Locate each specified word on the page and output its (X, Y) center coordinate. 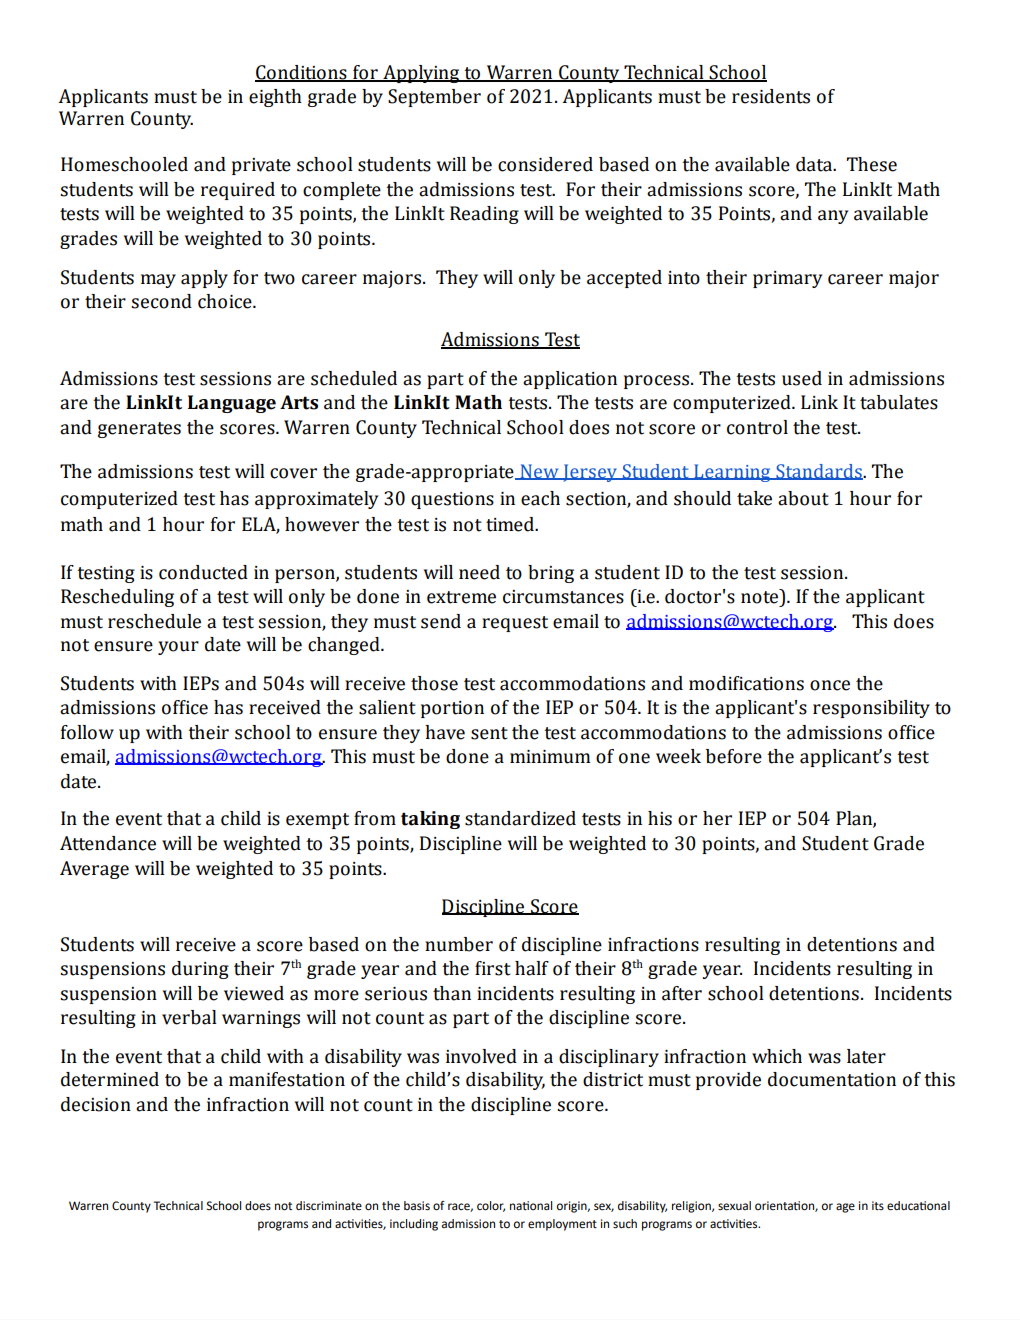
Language (232, 404)
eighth (275, 98)
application (570, 380)
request (515, 624)
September (434, 98)
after (682, 993)
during (200, 970)
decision (96, 1104)
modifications (746, 683)
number (459, 944)
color (491, 1206)
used (802, 378)
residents (771, 96)
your (178, 648)
